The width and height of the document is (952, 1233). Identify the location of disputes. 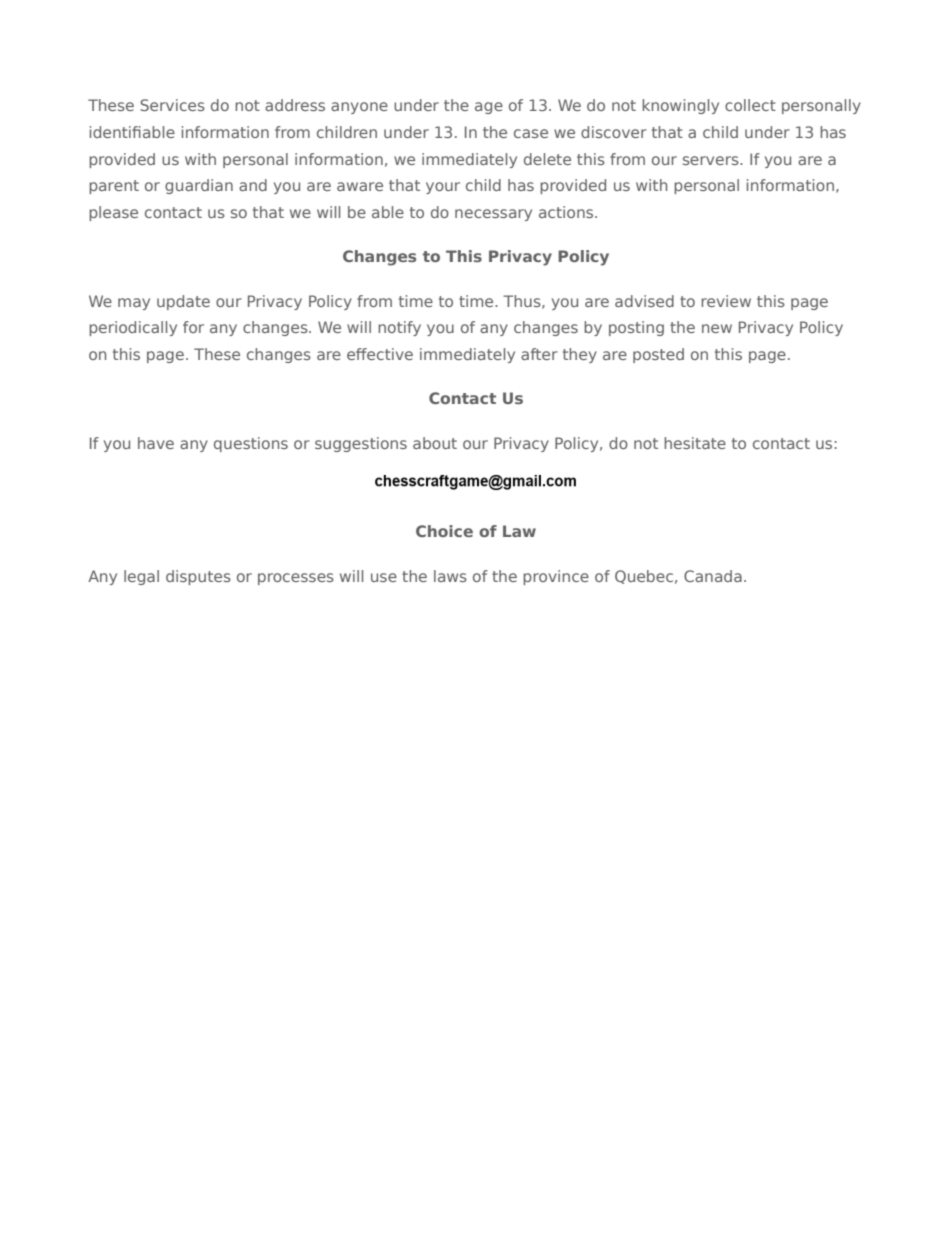
(198, 577).
